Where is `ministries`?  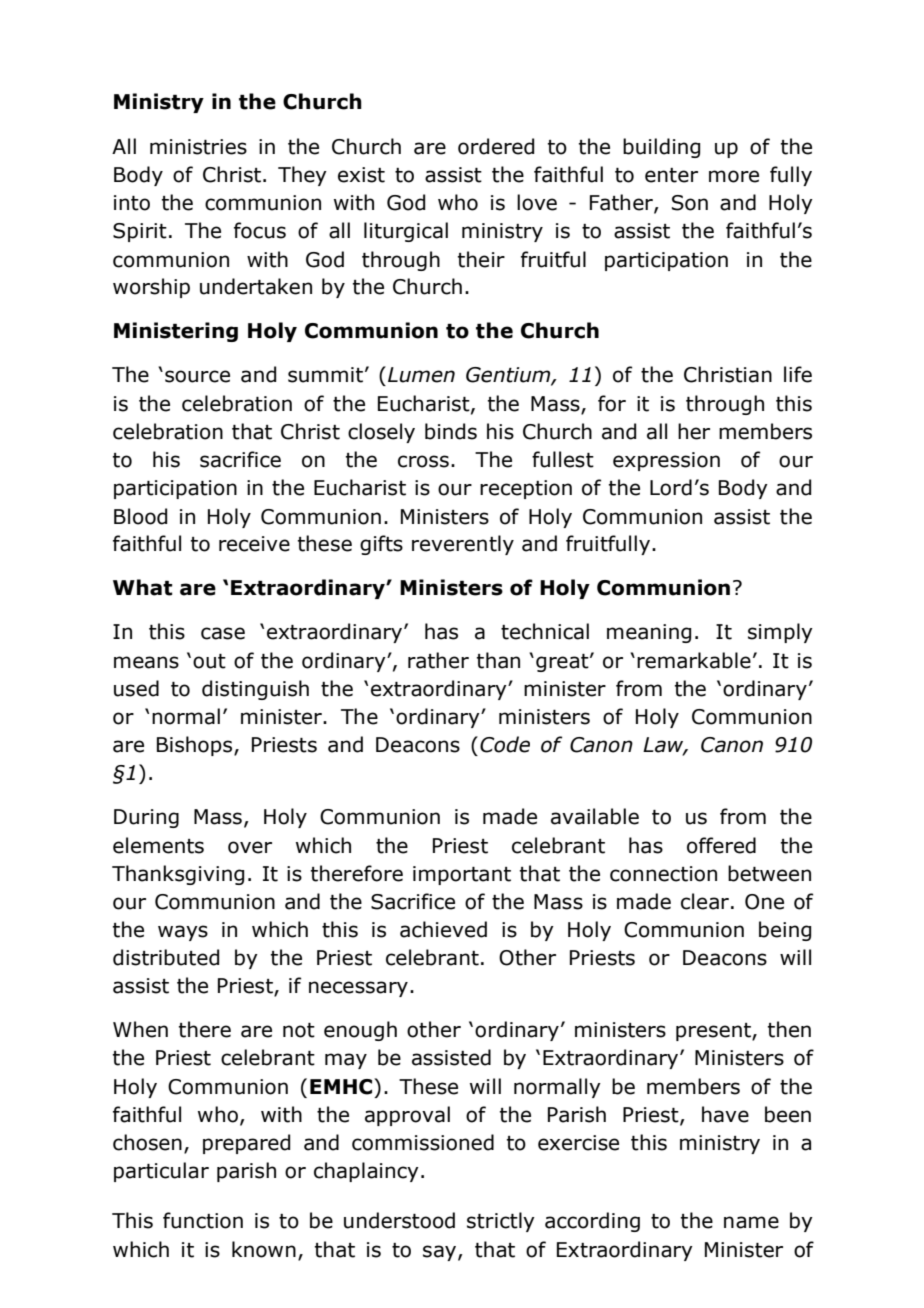 ministries is located at coordinates (198, 147).
